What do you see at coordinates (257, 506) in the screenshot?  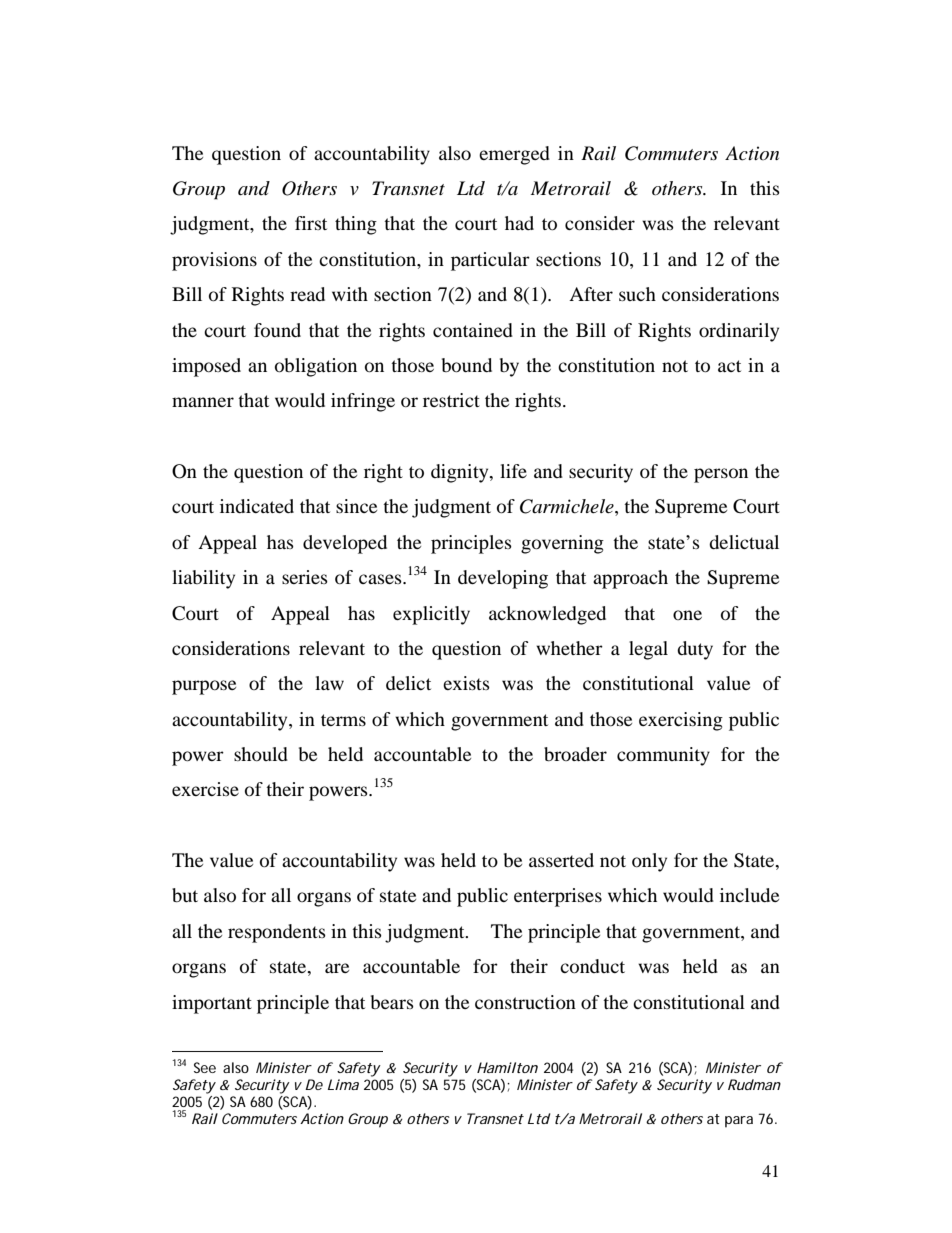 I see `indicated` at bounding box center [257, 506].
